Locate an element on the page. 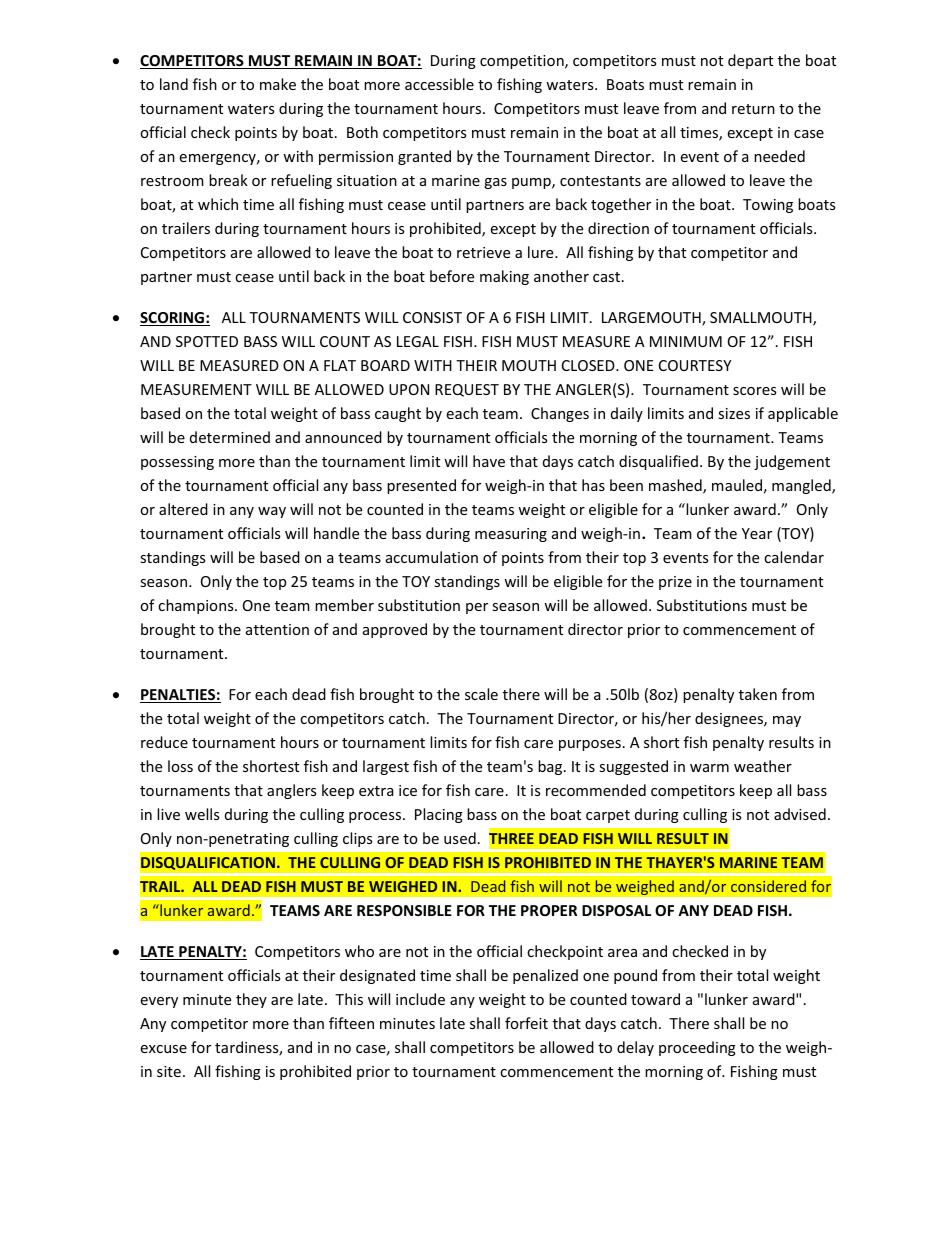 The height and width of the document is (1233, 952). accessible is located at coordinates (439, 84).
